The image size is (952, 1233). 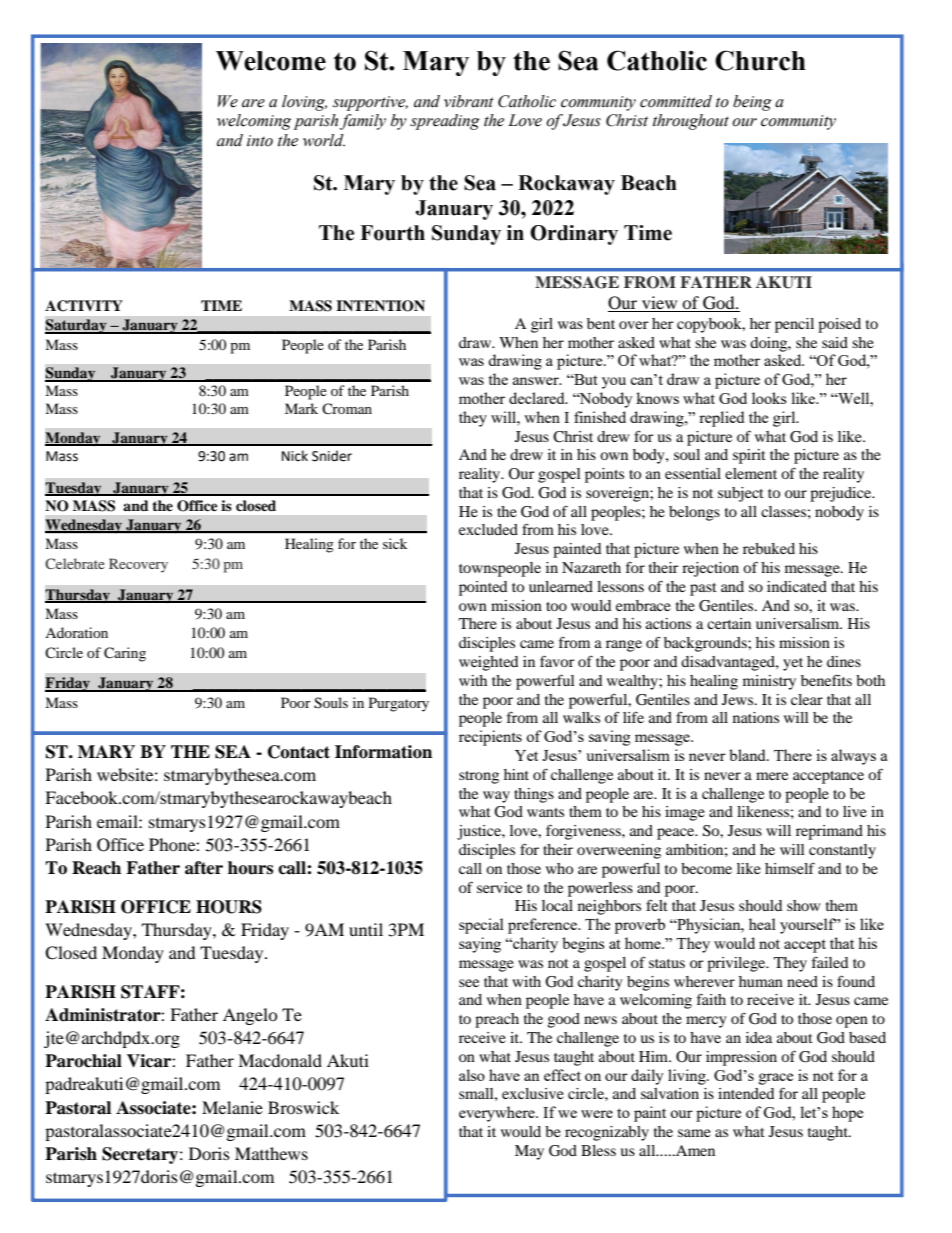 What do you see at coordinates (380, 306) in the document?
I see `INTENTION` at bounding box center [380, 306].
